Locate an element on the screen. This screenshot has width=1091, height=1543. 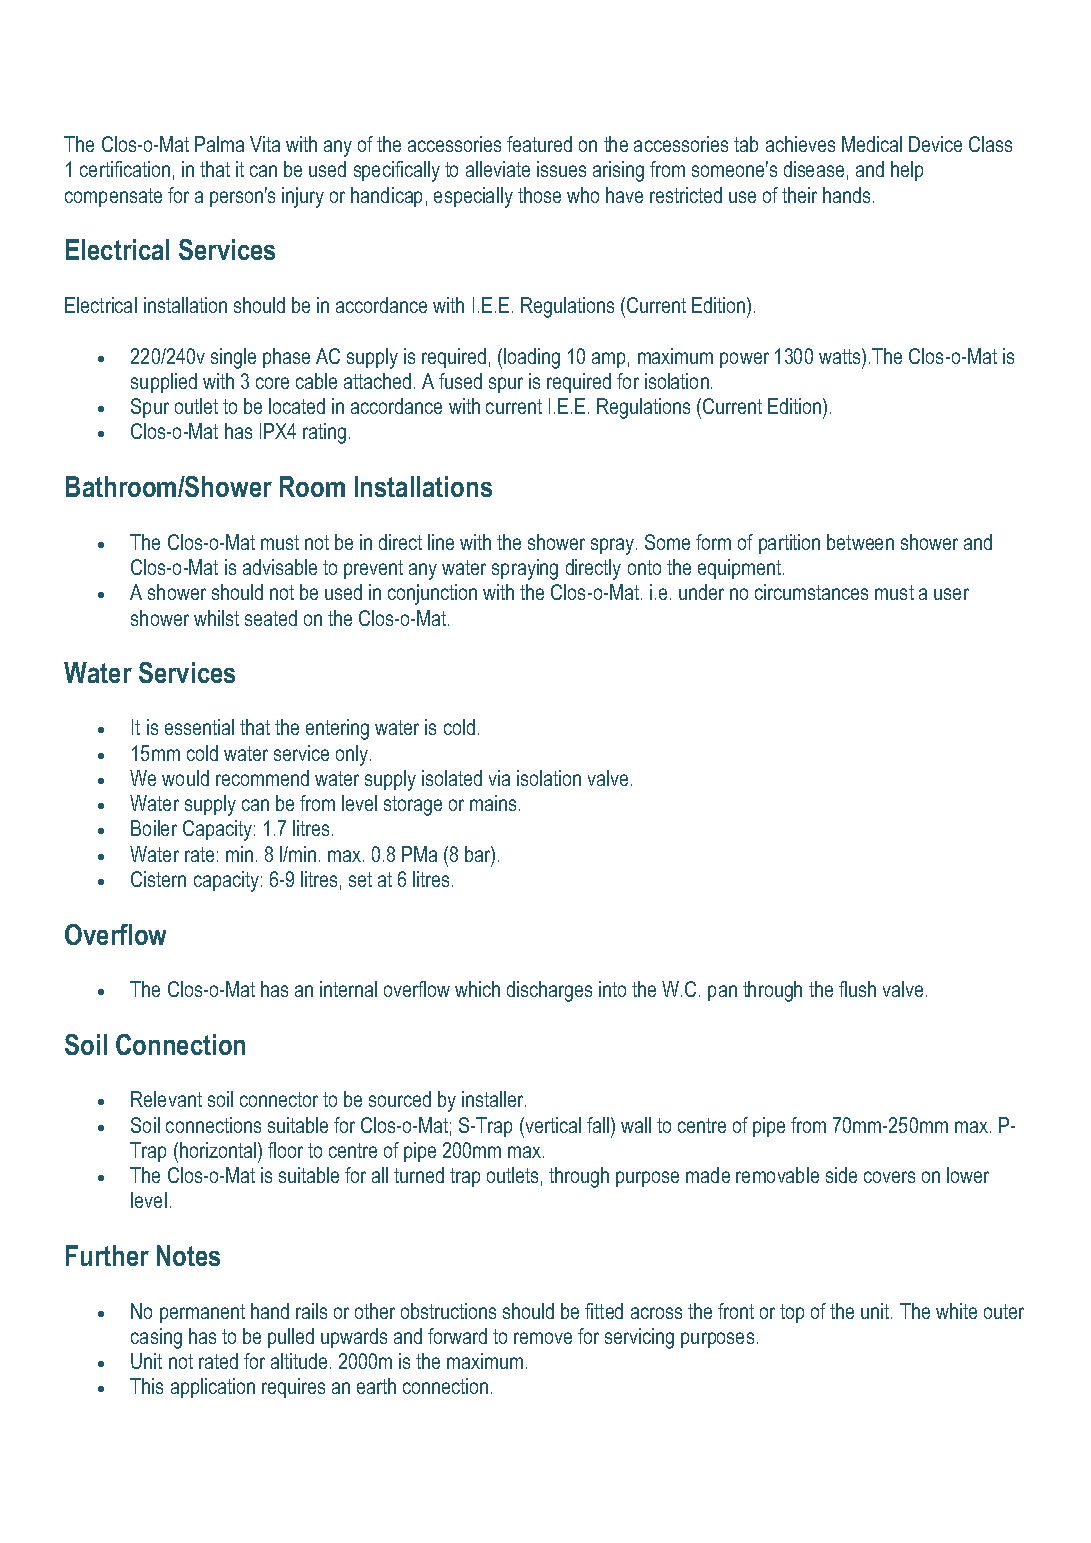
application is located at coordinates (213, 1388).
